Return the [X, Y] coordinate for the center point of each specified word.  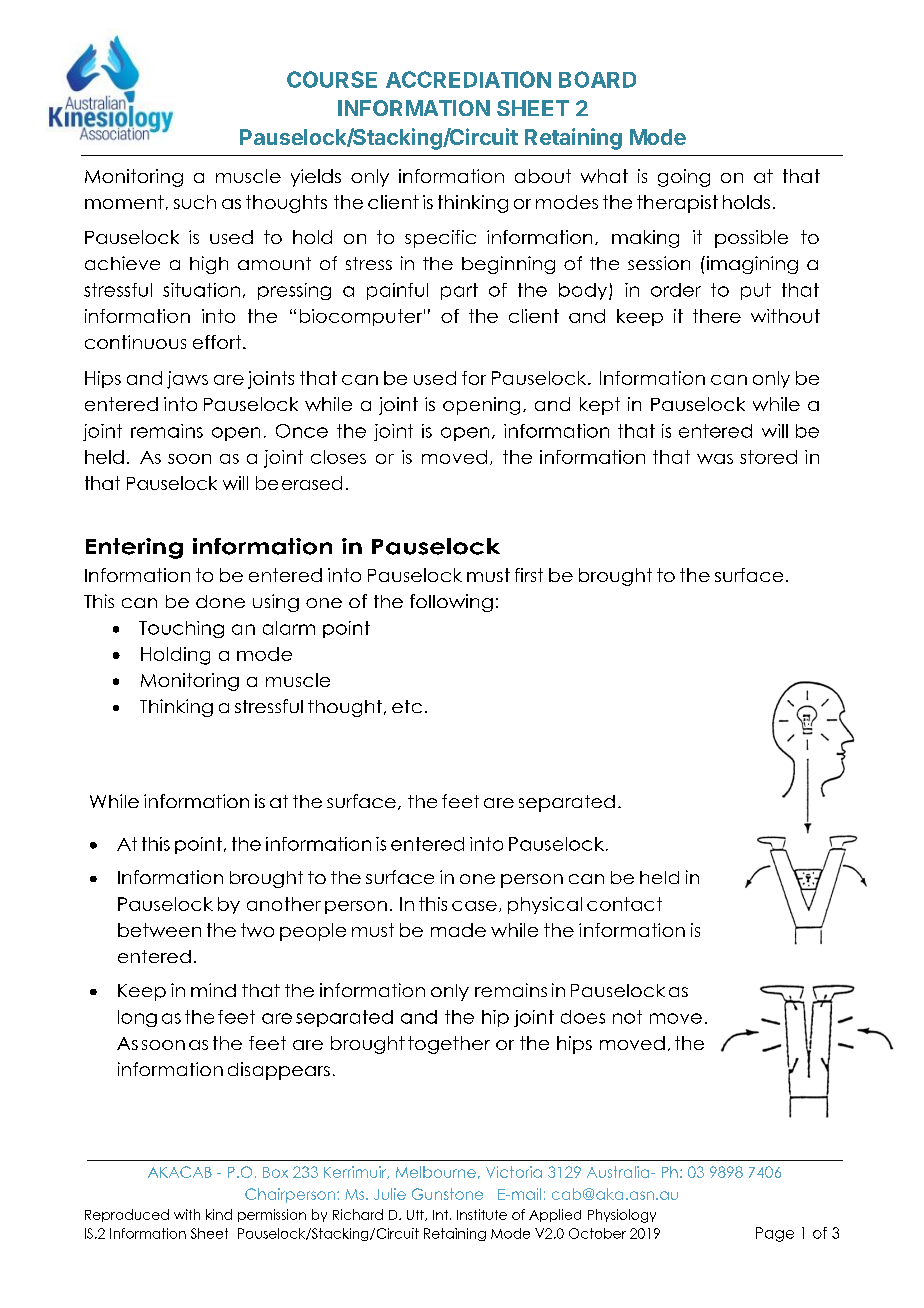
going [684, 178]
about [543, 176]
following [451, 603]
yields [316, 178]
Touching [181, 629]
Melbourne [436, 1172]
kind [219, 1214]
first [529, 575]
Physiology [622, 1216]
